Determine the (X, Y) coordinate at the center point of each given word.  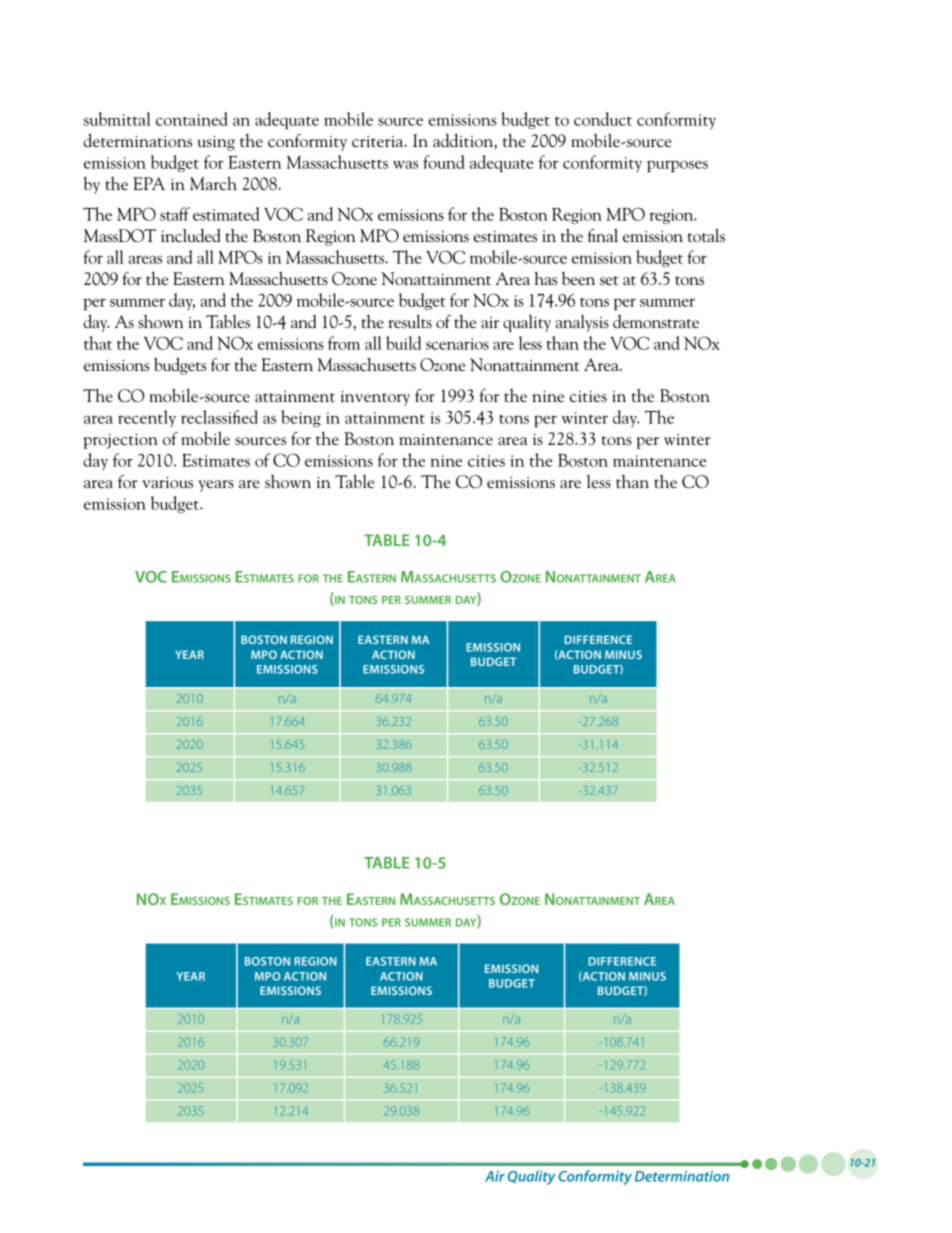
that (98, 343)
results (410, 321)
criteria (379, 141)
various (167, 482)
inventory (375, 398)
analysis (582, 323)
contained (192, 119)
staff (175, 214)
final (603, 235)
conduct (603, 119)
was (405, 165)
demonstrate (656, 321)
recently (147, 418)
